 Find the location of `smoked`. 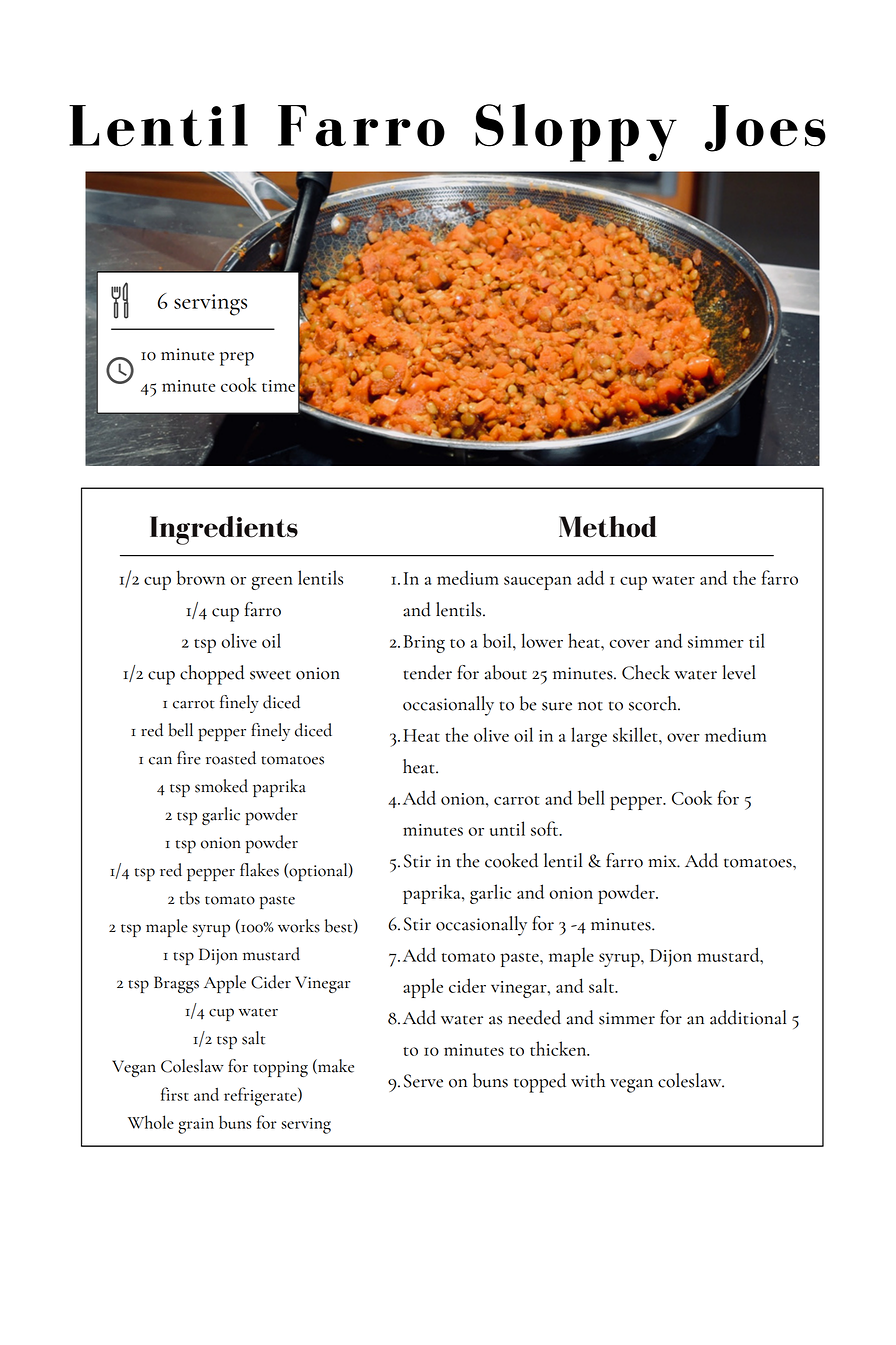

smoked is located at coordinates (221, 786).
